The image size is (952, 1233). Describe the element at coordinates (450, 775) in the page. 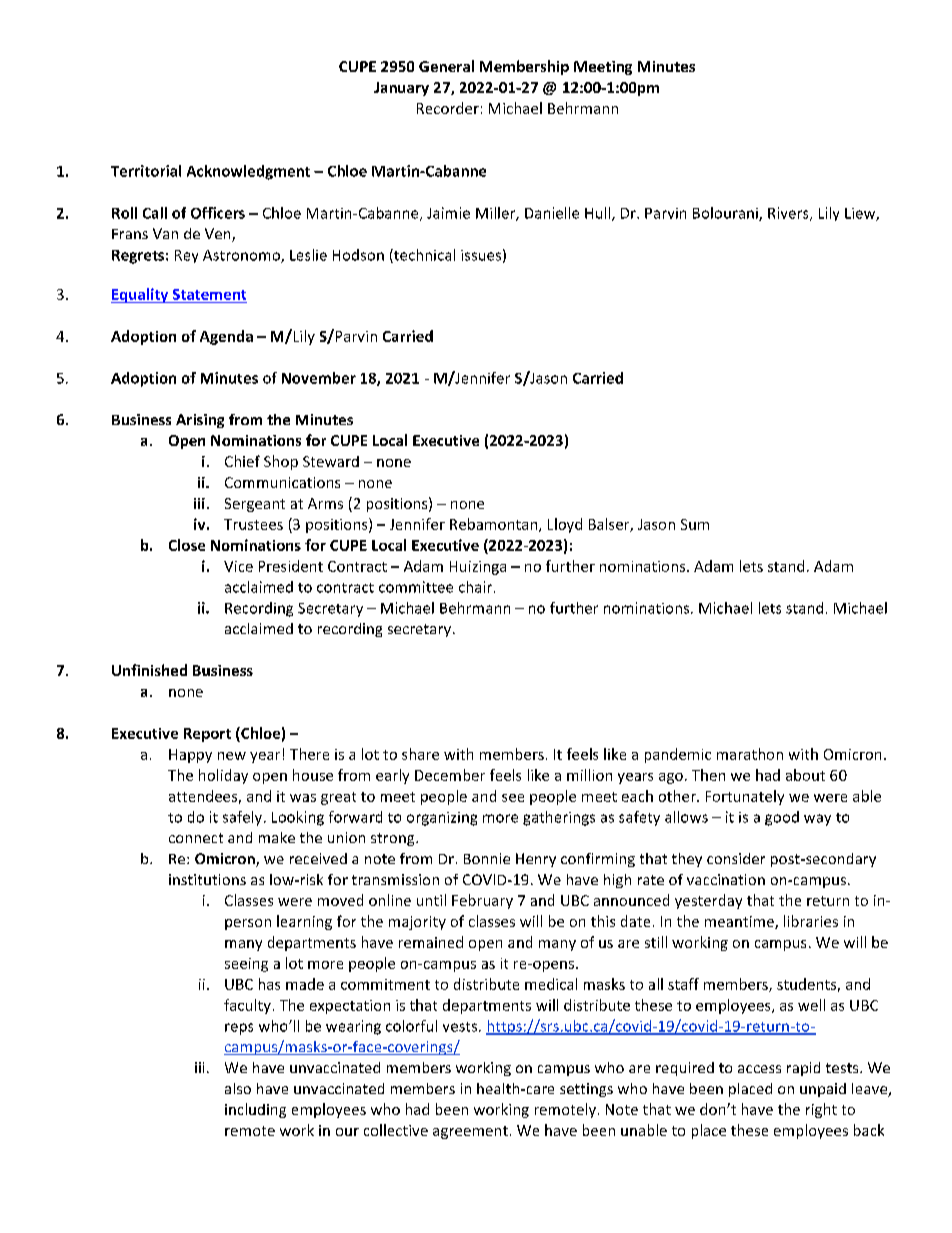

I see `December` at that location.
